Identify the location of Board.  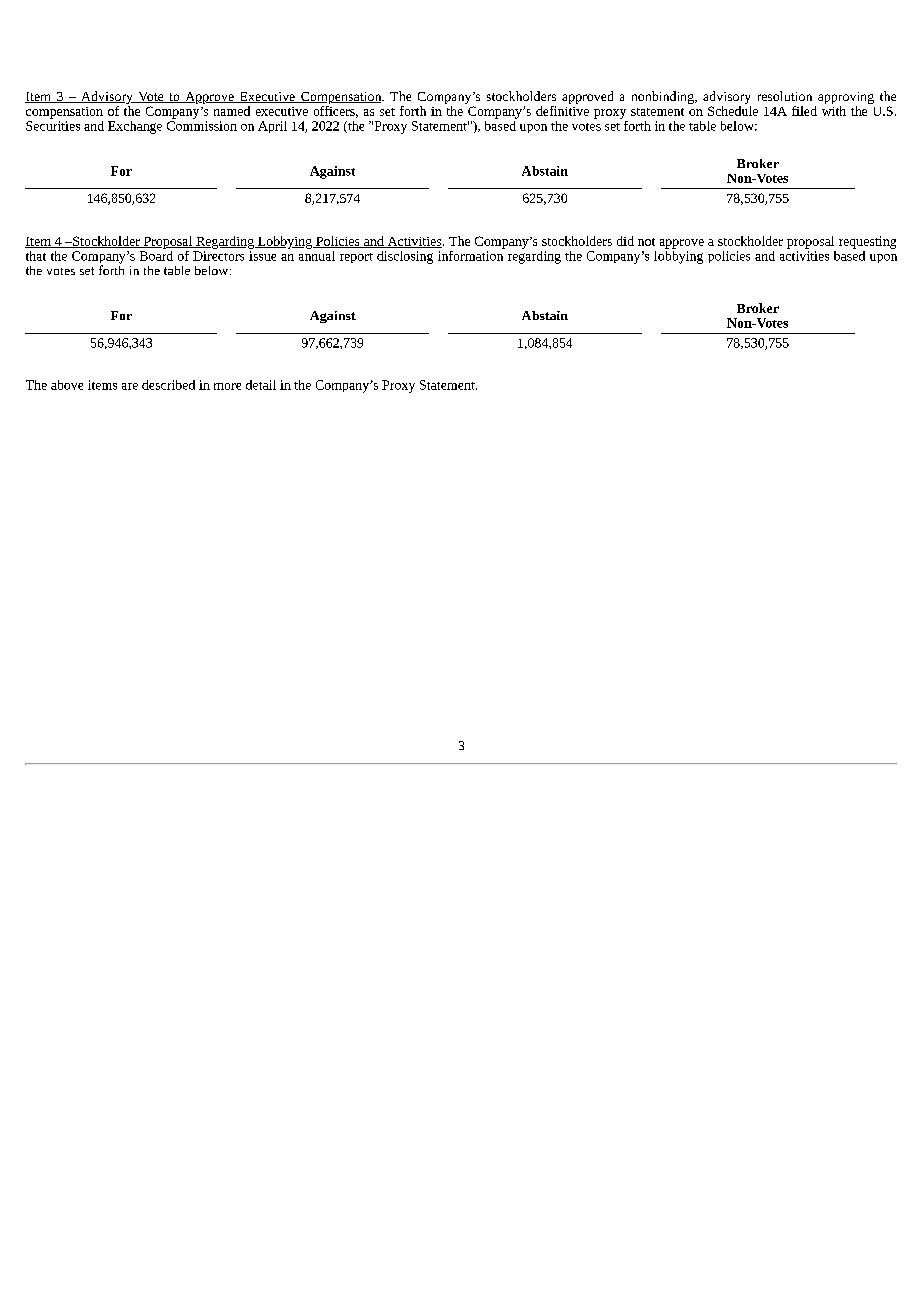
(156, 254).
